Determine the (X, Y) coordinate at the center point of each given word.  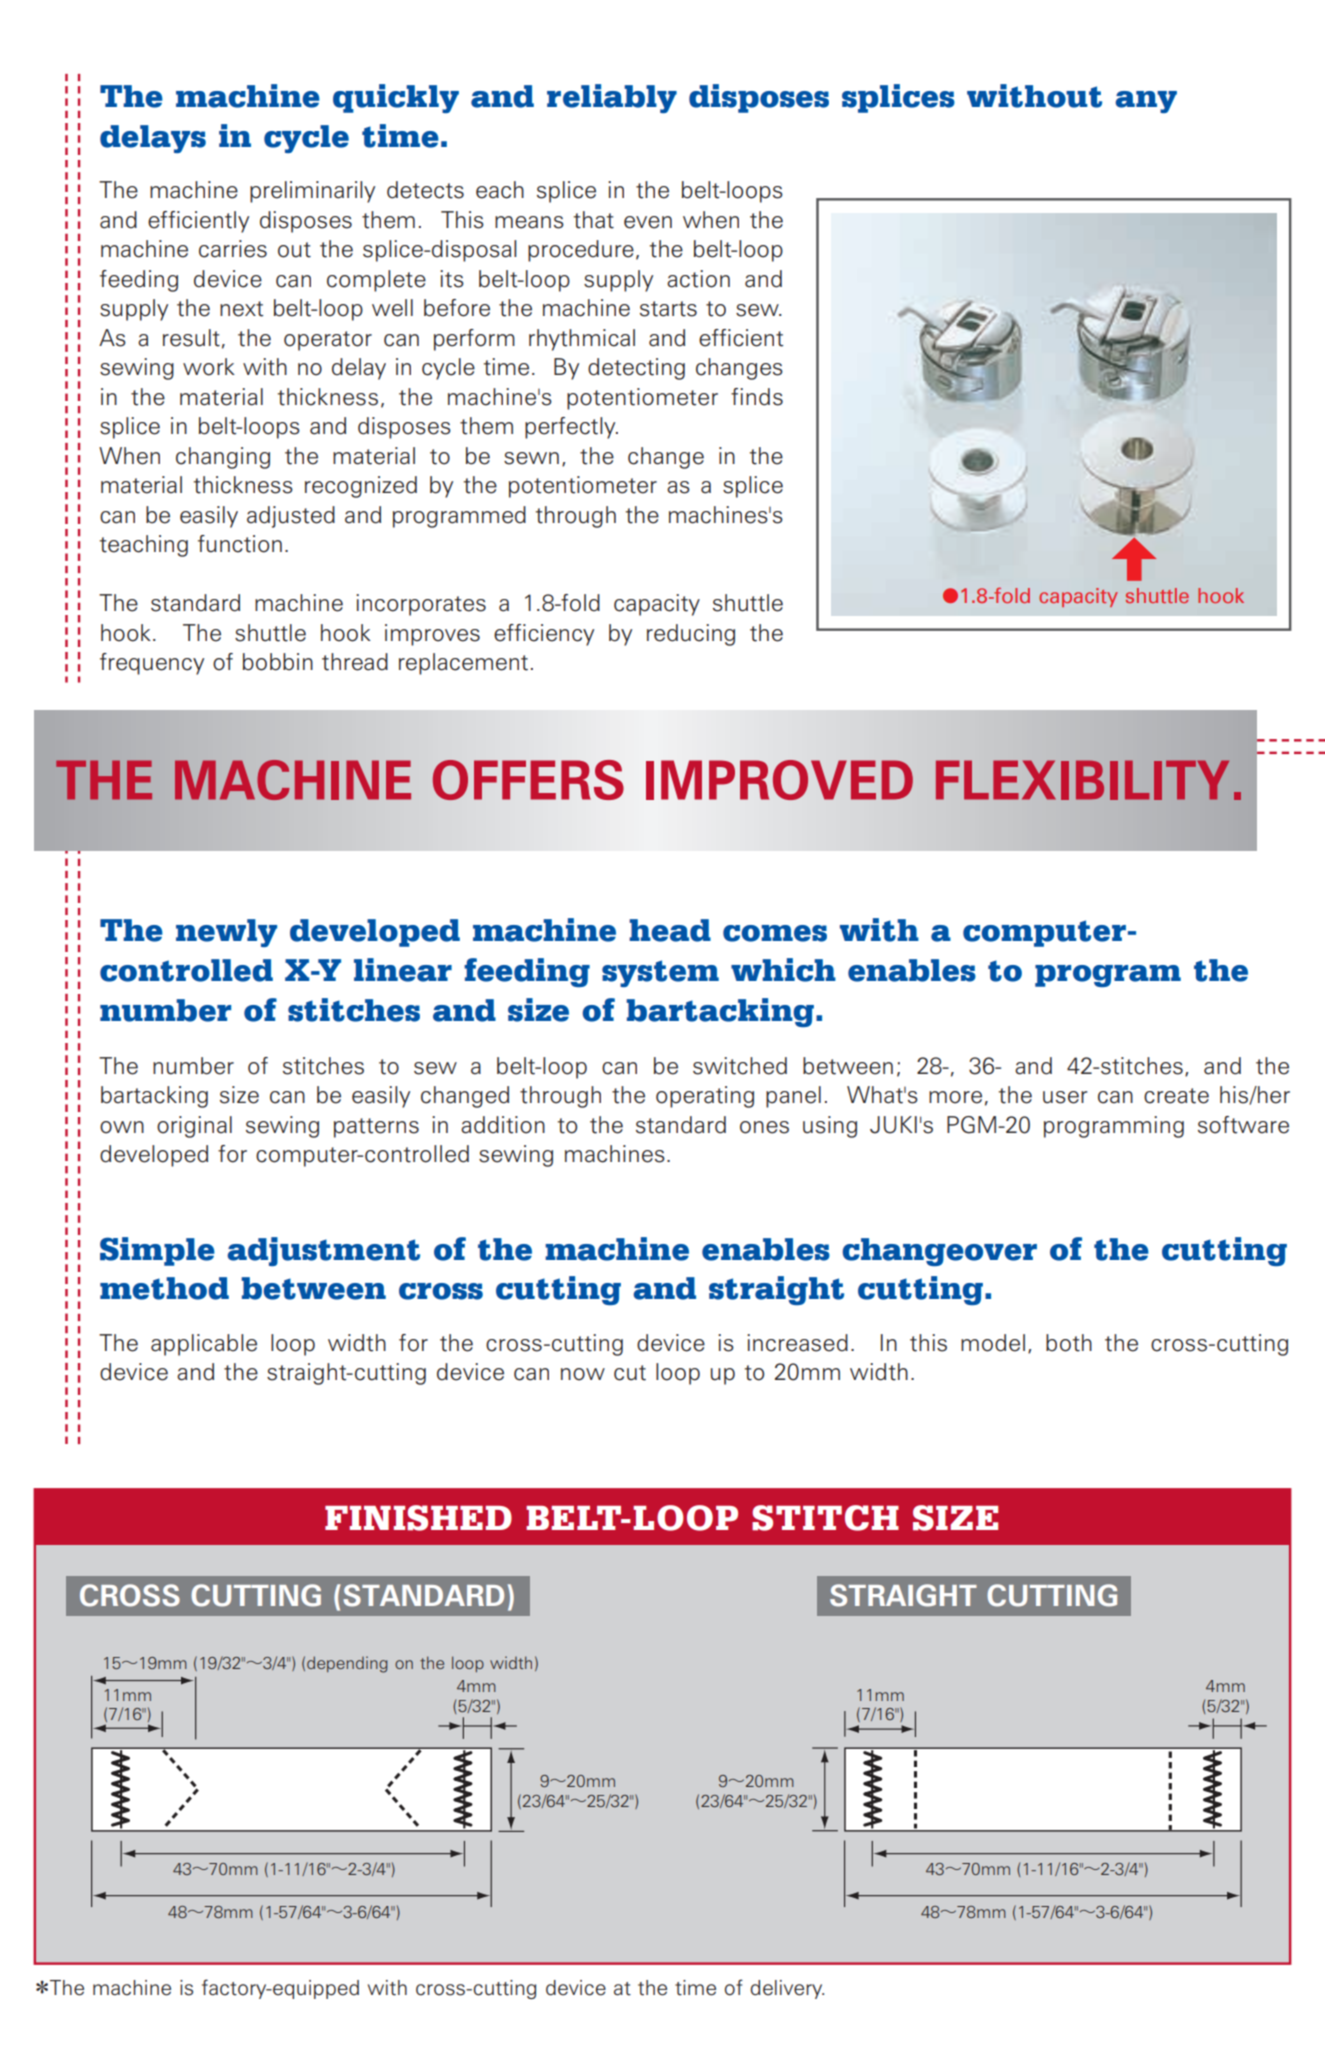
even (648, 222)
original (194, 1127)
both (1069, 1343)
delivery (787, 1989)
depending (347, 1664)
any (1146, 102)
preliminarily (312, 192)
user (1065, 1097)
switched (740, 1066)
